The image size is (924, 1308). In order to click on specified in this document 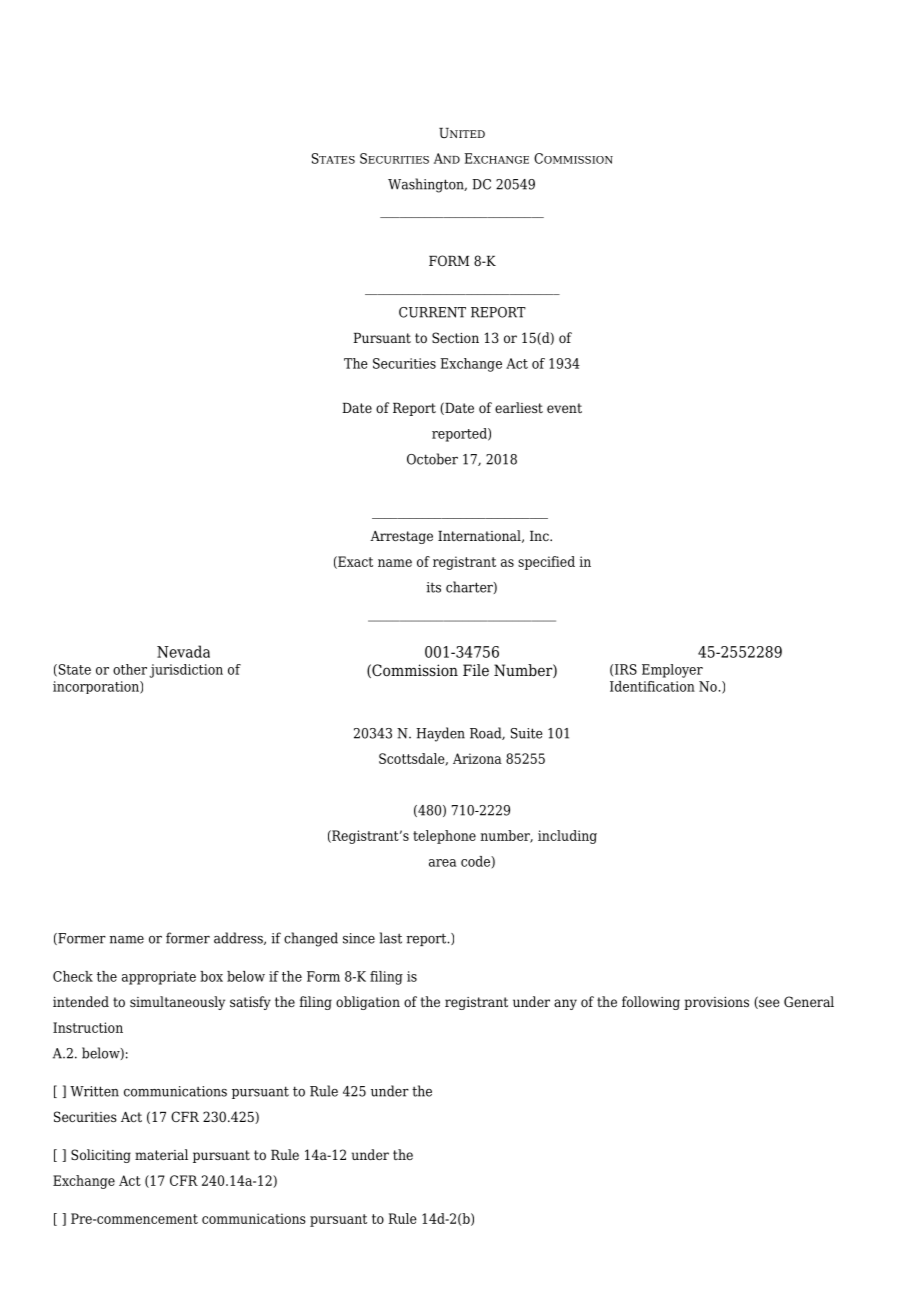, I will do `click(546, 563)`.
